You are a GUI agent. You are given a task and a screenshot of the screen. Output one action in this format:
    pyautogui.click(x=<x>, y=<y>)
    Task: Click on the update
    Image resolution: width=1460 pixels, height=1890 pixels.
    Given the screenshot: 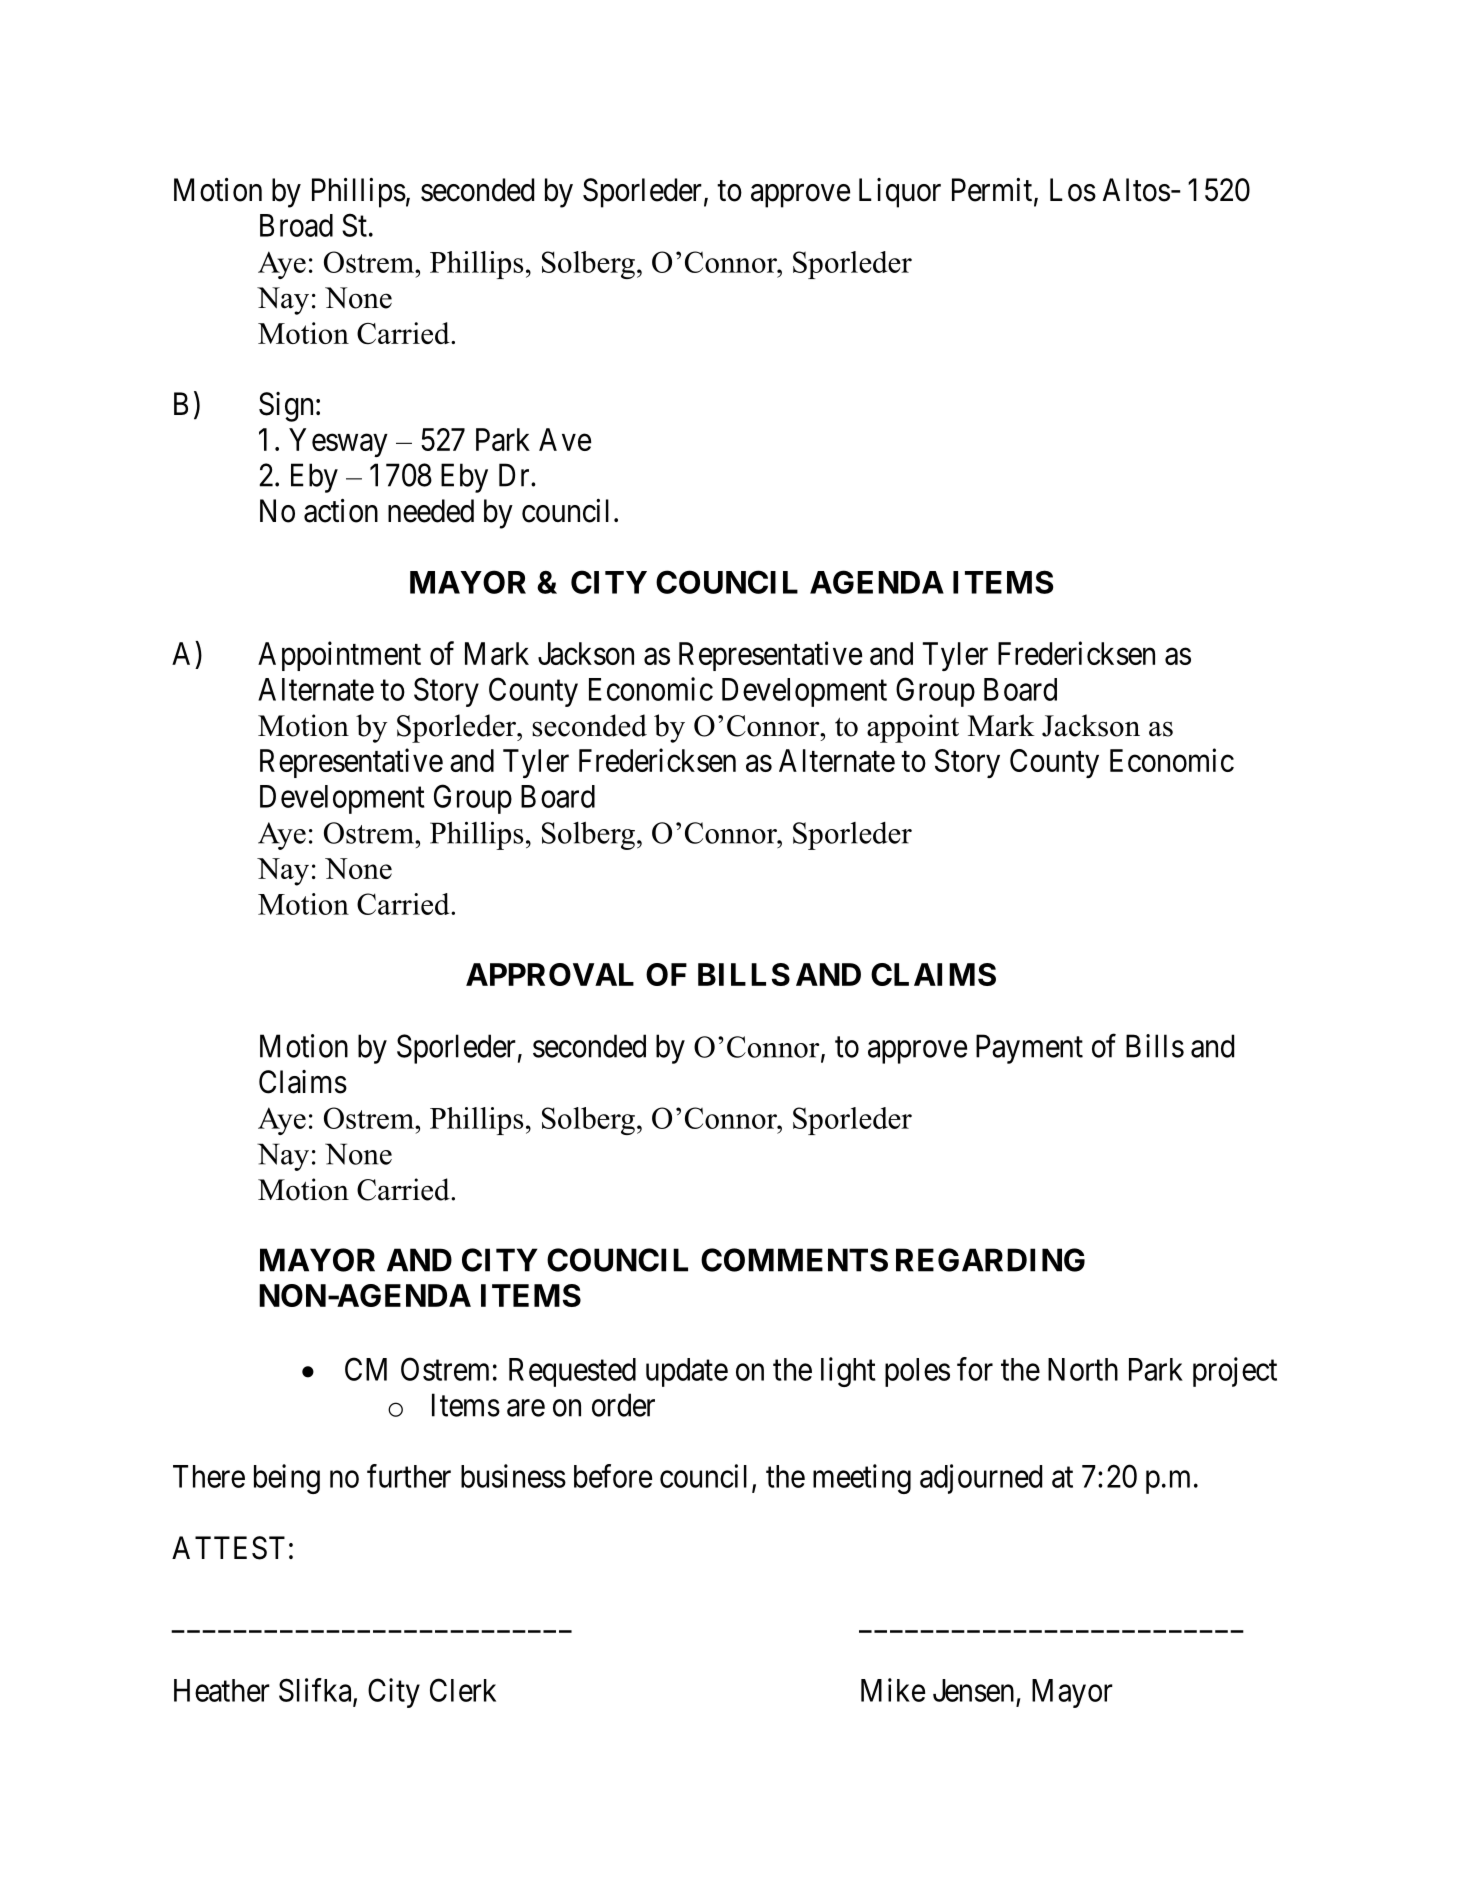 What is the action you would take?
    pyautogui.click(x=687, y=1372)
